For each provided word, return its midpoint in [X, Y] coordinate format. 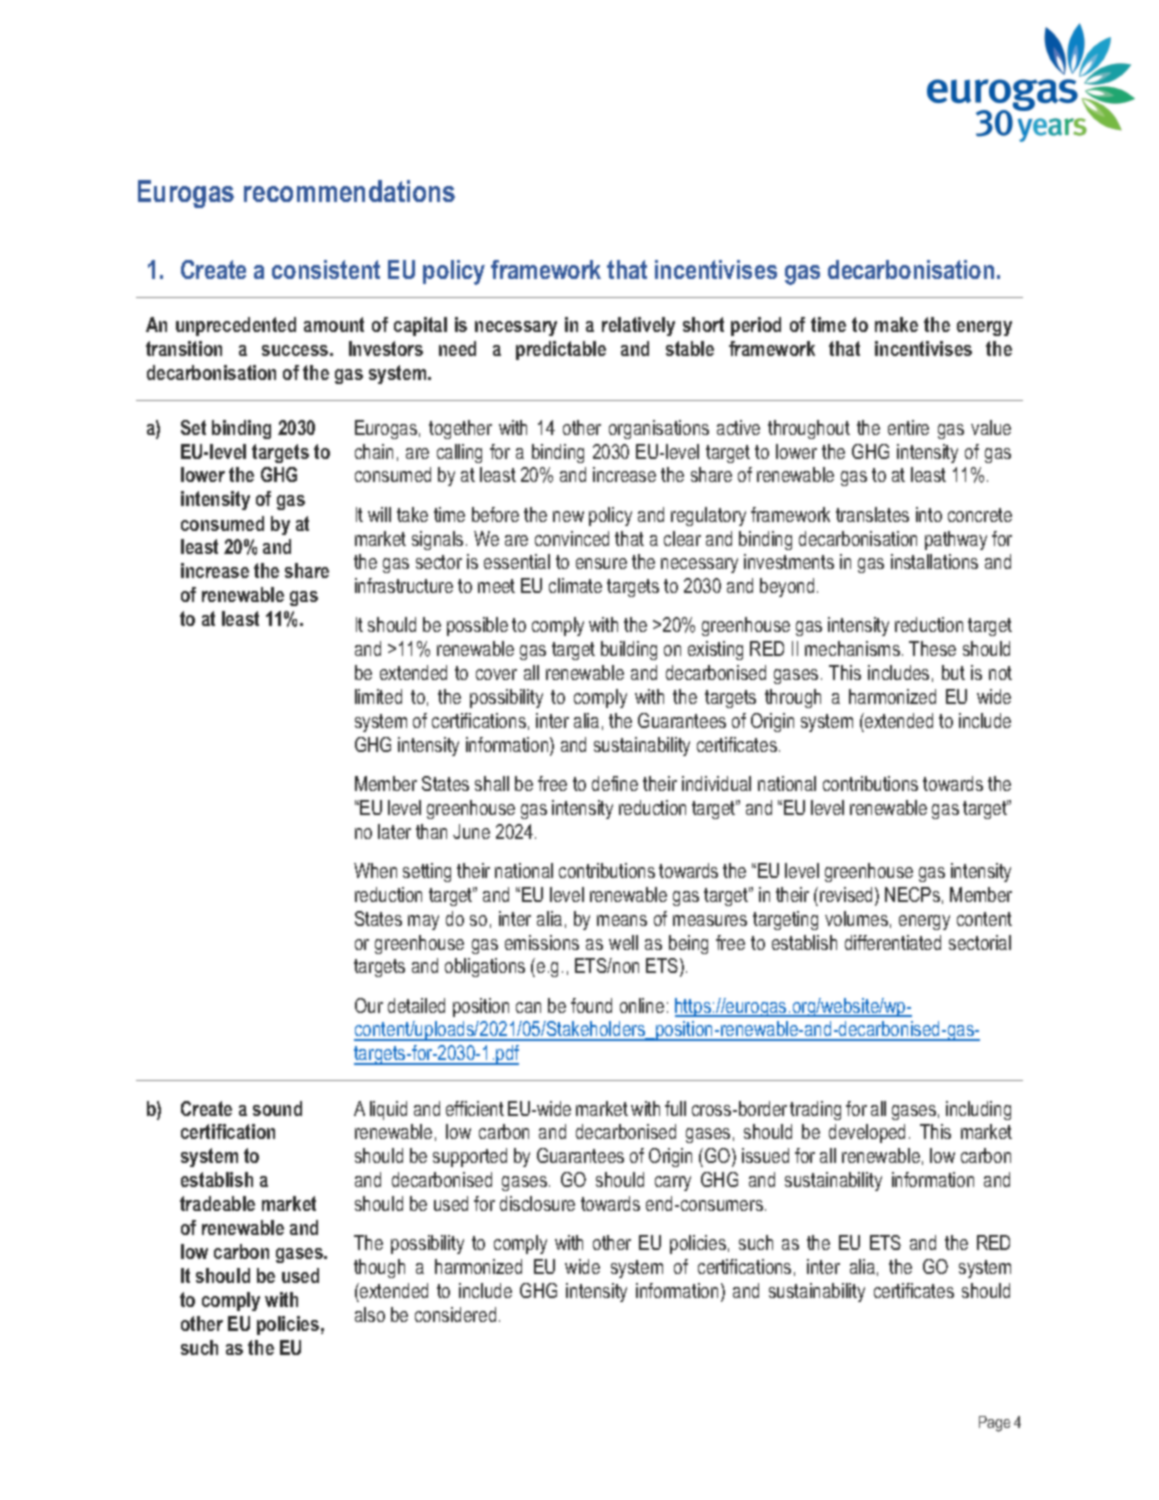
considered [455, 1314]
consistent [326, 269]
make [896, 324]
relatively [638, 326]
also [370, 1314]
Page [994, 1424]
